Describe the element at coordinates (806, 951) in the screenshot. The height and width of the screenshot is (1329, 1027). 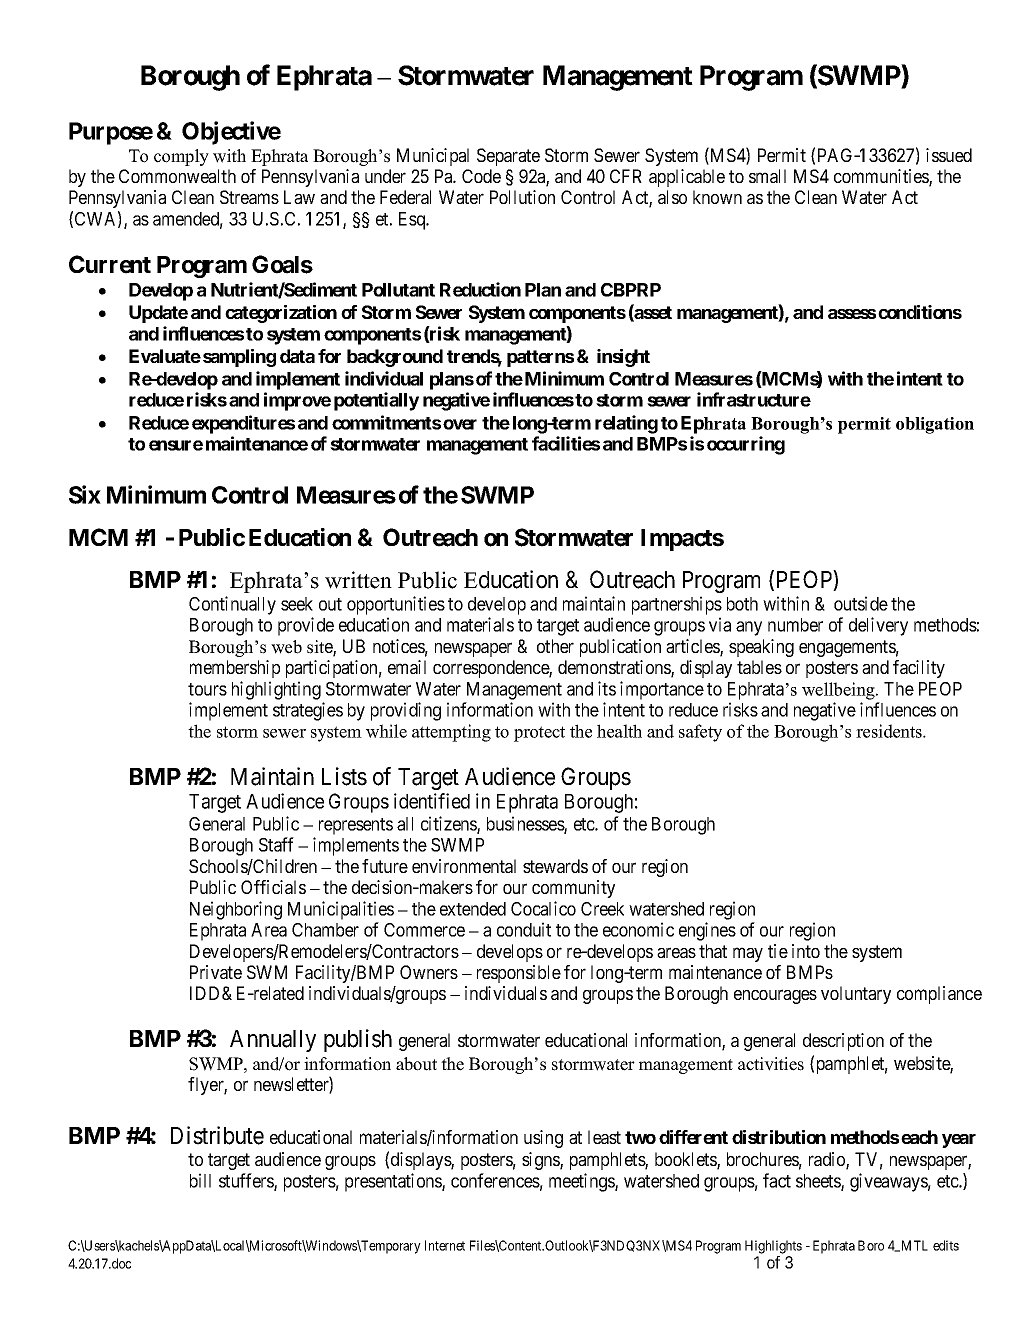
I see `into` at that location.
